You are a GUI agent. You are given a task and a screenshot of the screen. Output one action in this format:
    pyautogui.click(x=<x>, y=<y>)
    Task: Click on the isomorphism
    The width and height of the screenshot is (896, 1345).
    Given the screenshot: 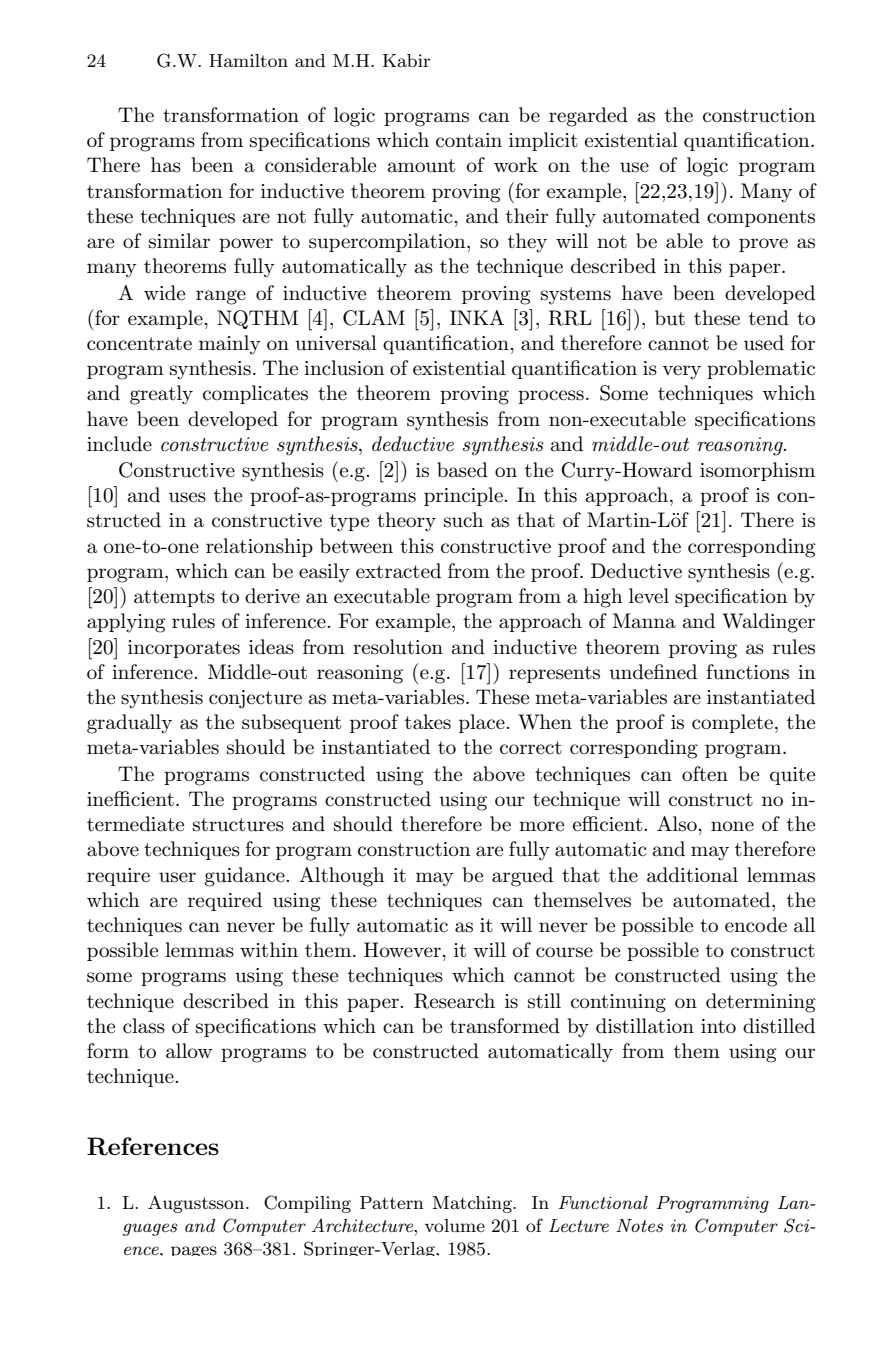 What is the action you would take?
    pyautogui.click(x=757, y=471)
